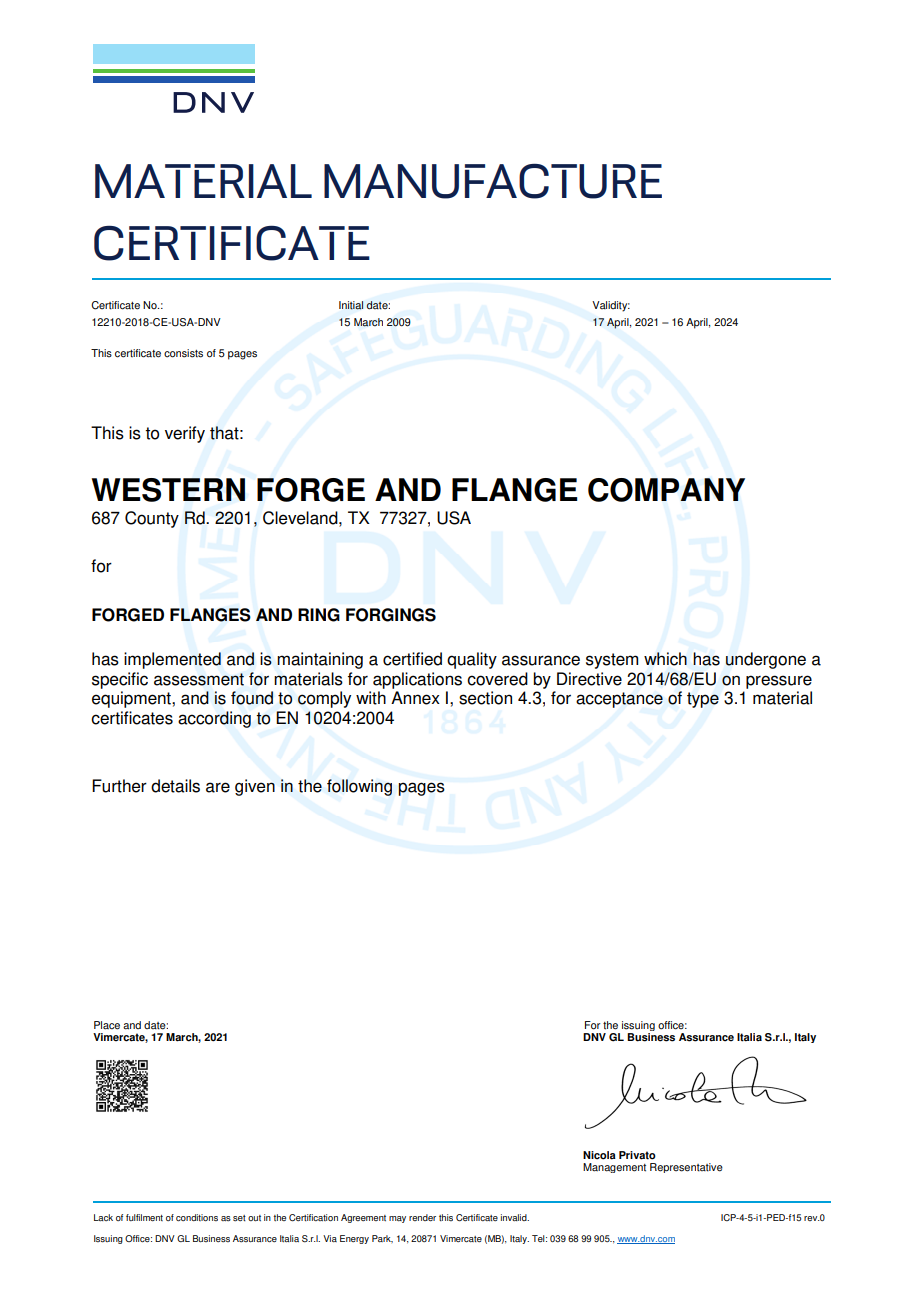  What do you see at coordinates (493, 181) in the screenshot?
I see `MANUFACTURE` at bounding box center [493, 181].
